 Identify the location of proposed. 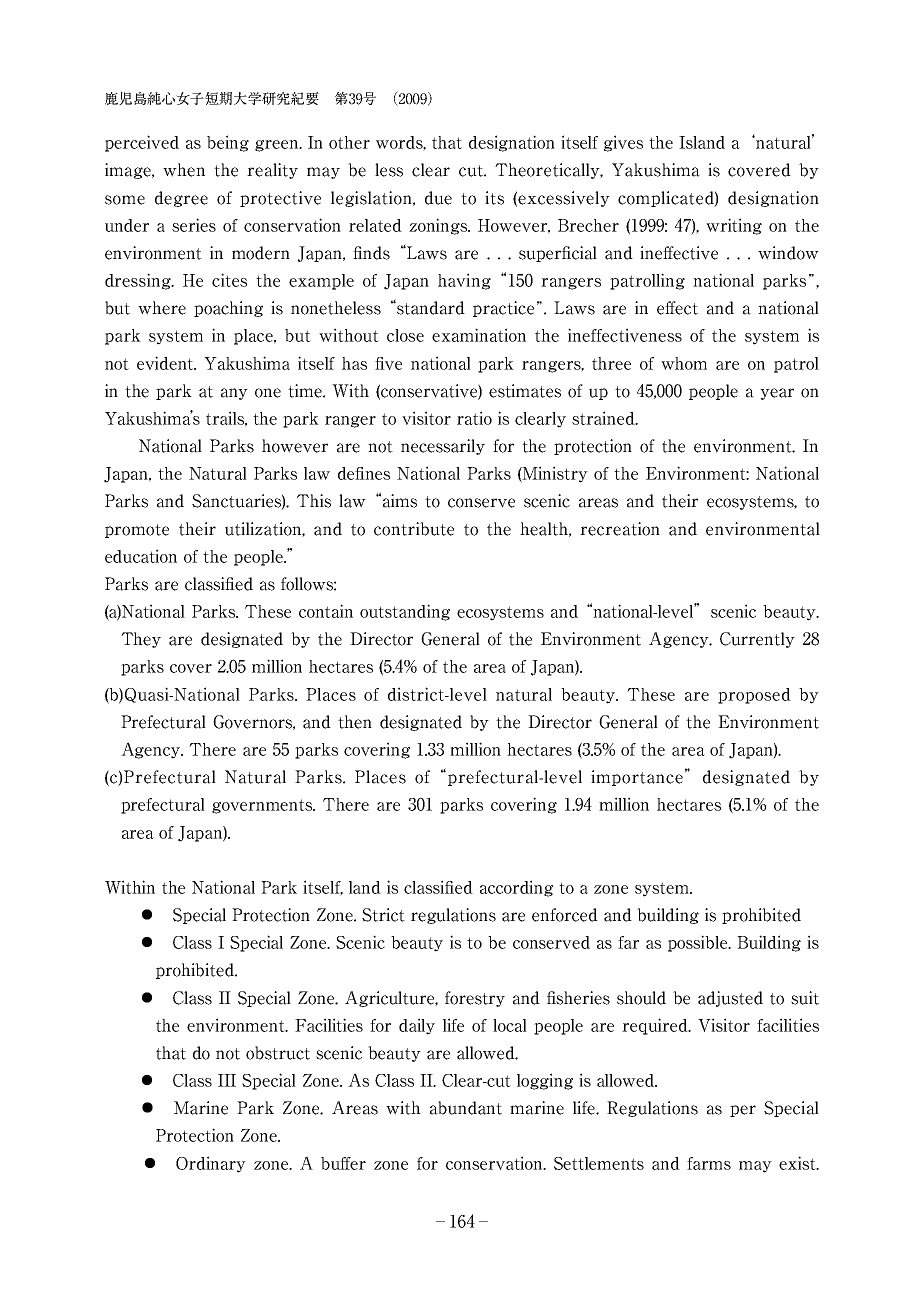
(754, 696).
